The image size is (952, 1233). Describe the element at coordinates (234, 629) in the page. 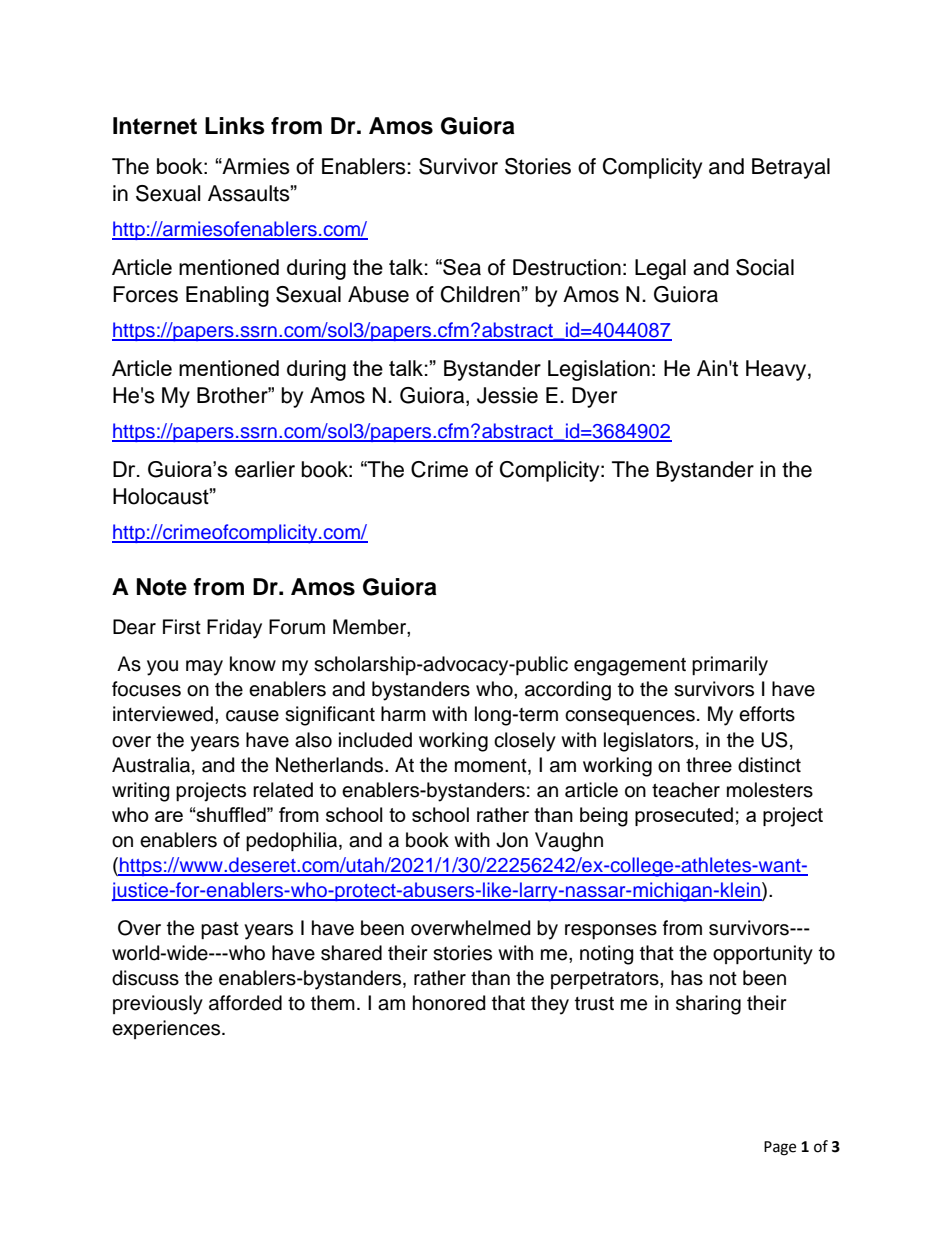

I see `Friday` at that location.
